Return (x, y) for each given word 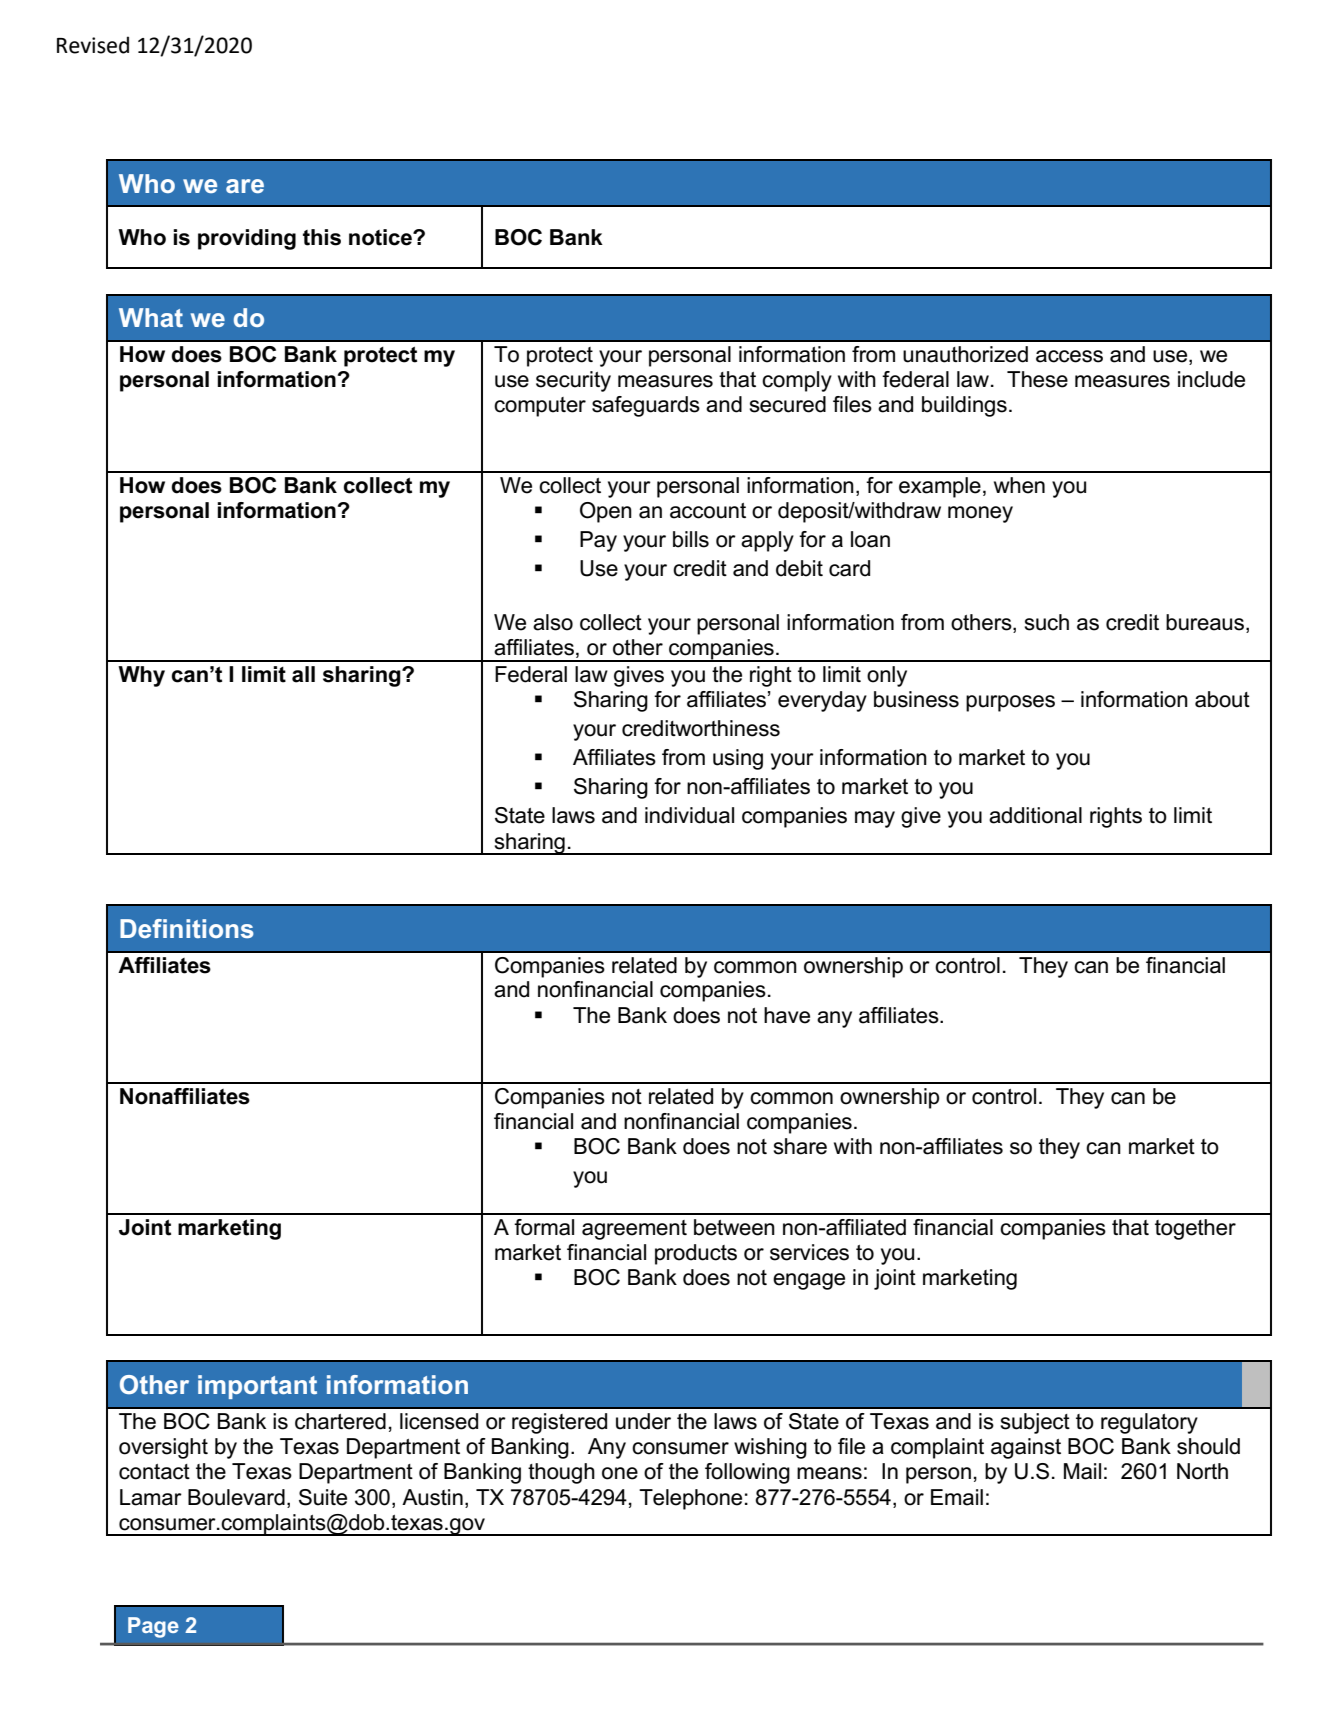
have (787, 1015)
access (1069, 356)
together (1195, 1229)
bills (691, 539)
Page (153, 1627)
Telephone (690, 1499)
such (1046, 622)
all (303, 674)
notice (381, 237)
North (1202, 1471)
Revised (93, 45)
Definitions (187, 928)
